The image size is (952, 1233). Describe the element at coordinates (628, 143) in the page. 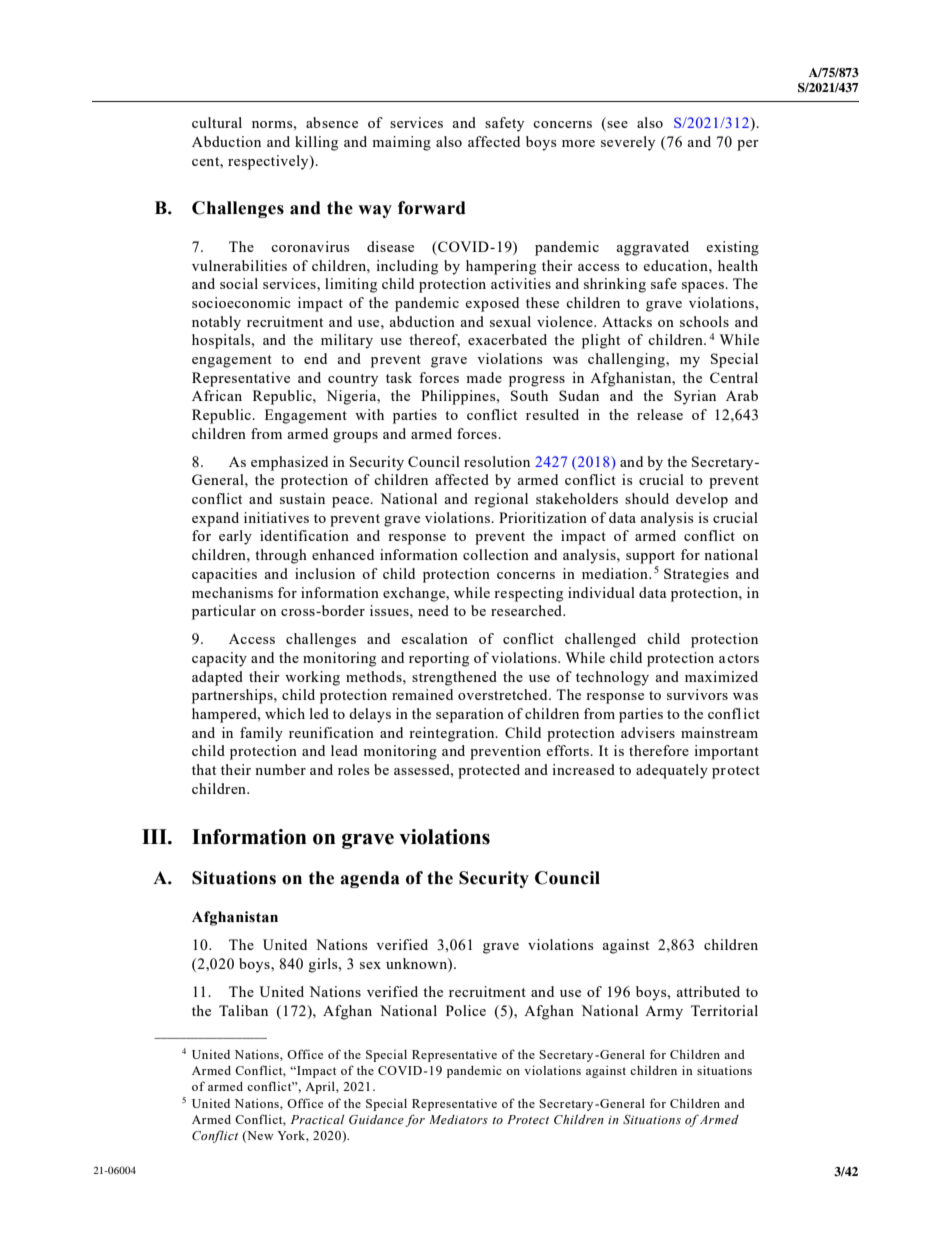

I see `severely` at that location.
